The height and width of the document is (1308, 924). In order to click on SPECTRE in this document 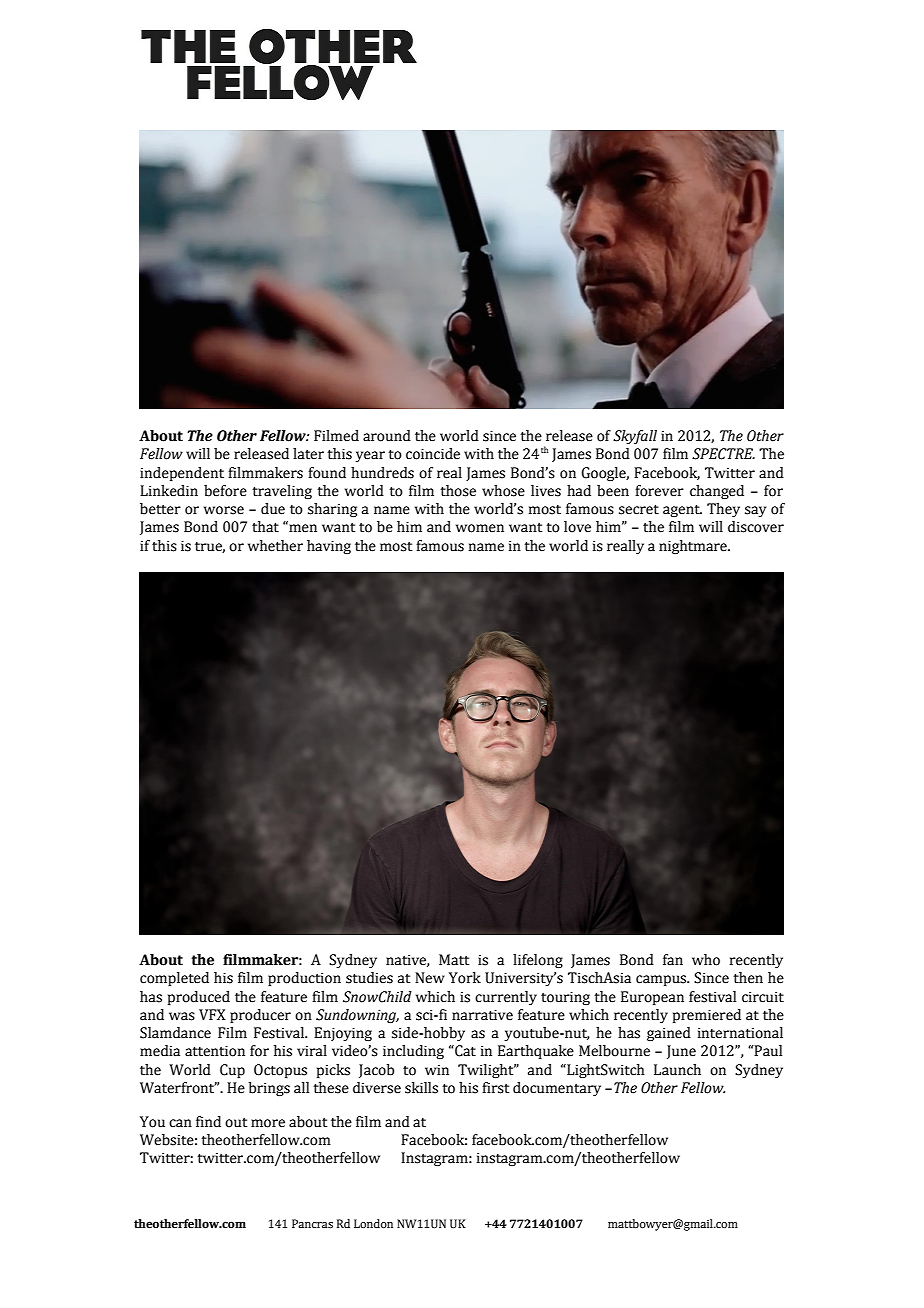, I will do `click(723, 454)`.
